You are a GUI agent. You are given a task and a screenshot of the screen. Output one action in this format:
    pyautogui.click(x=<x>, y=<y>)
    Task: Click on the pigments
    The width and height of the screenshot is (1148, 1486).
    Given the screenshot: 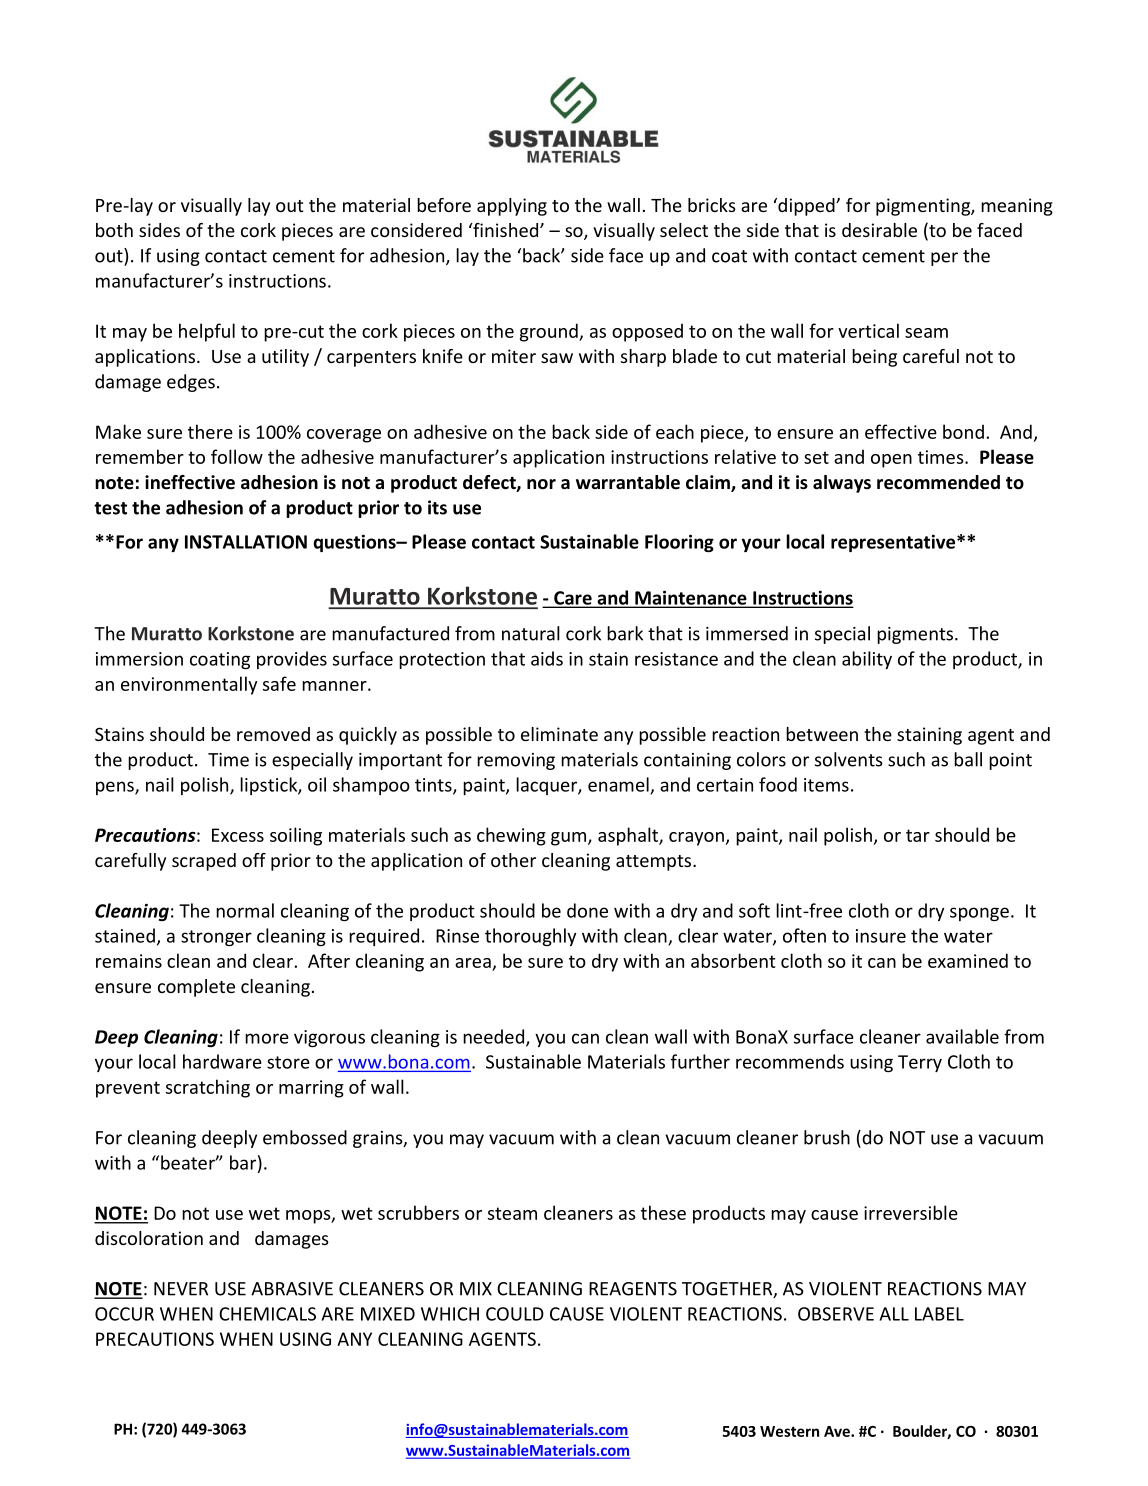 What is the action you would take?
    pyautogui.click(x=916, y=635)
